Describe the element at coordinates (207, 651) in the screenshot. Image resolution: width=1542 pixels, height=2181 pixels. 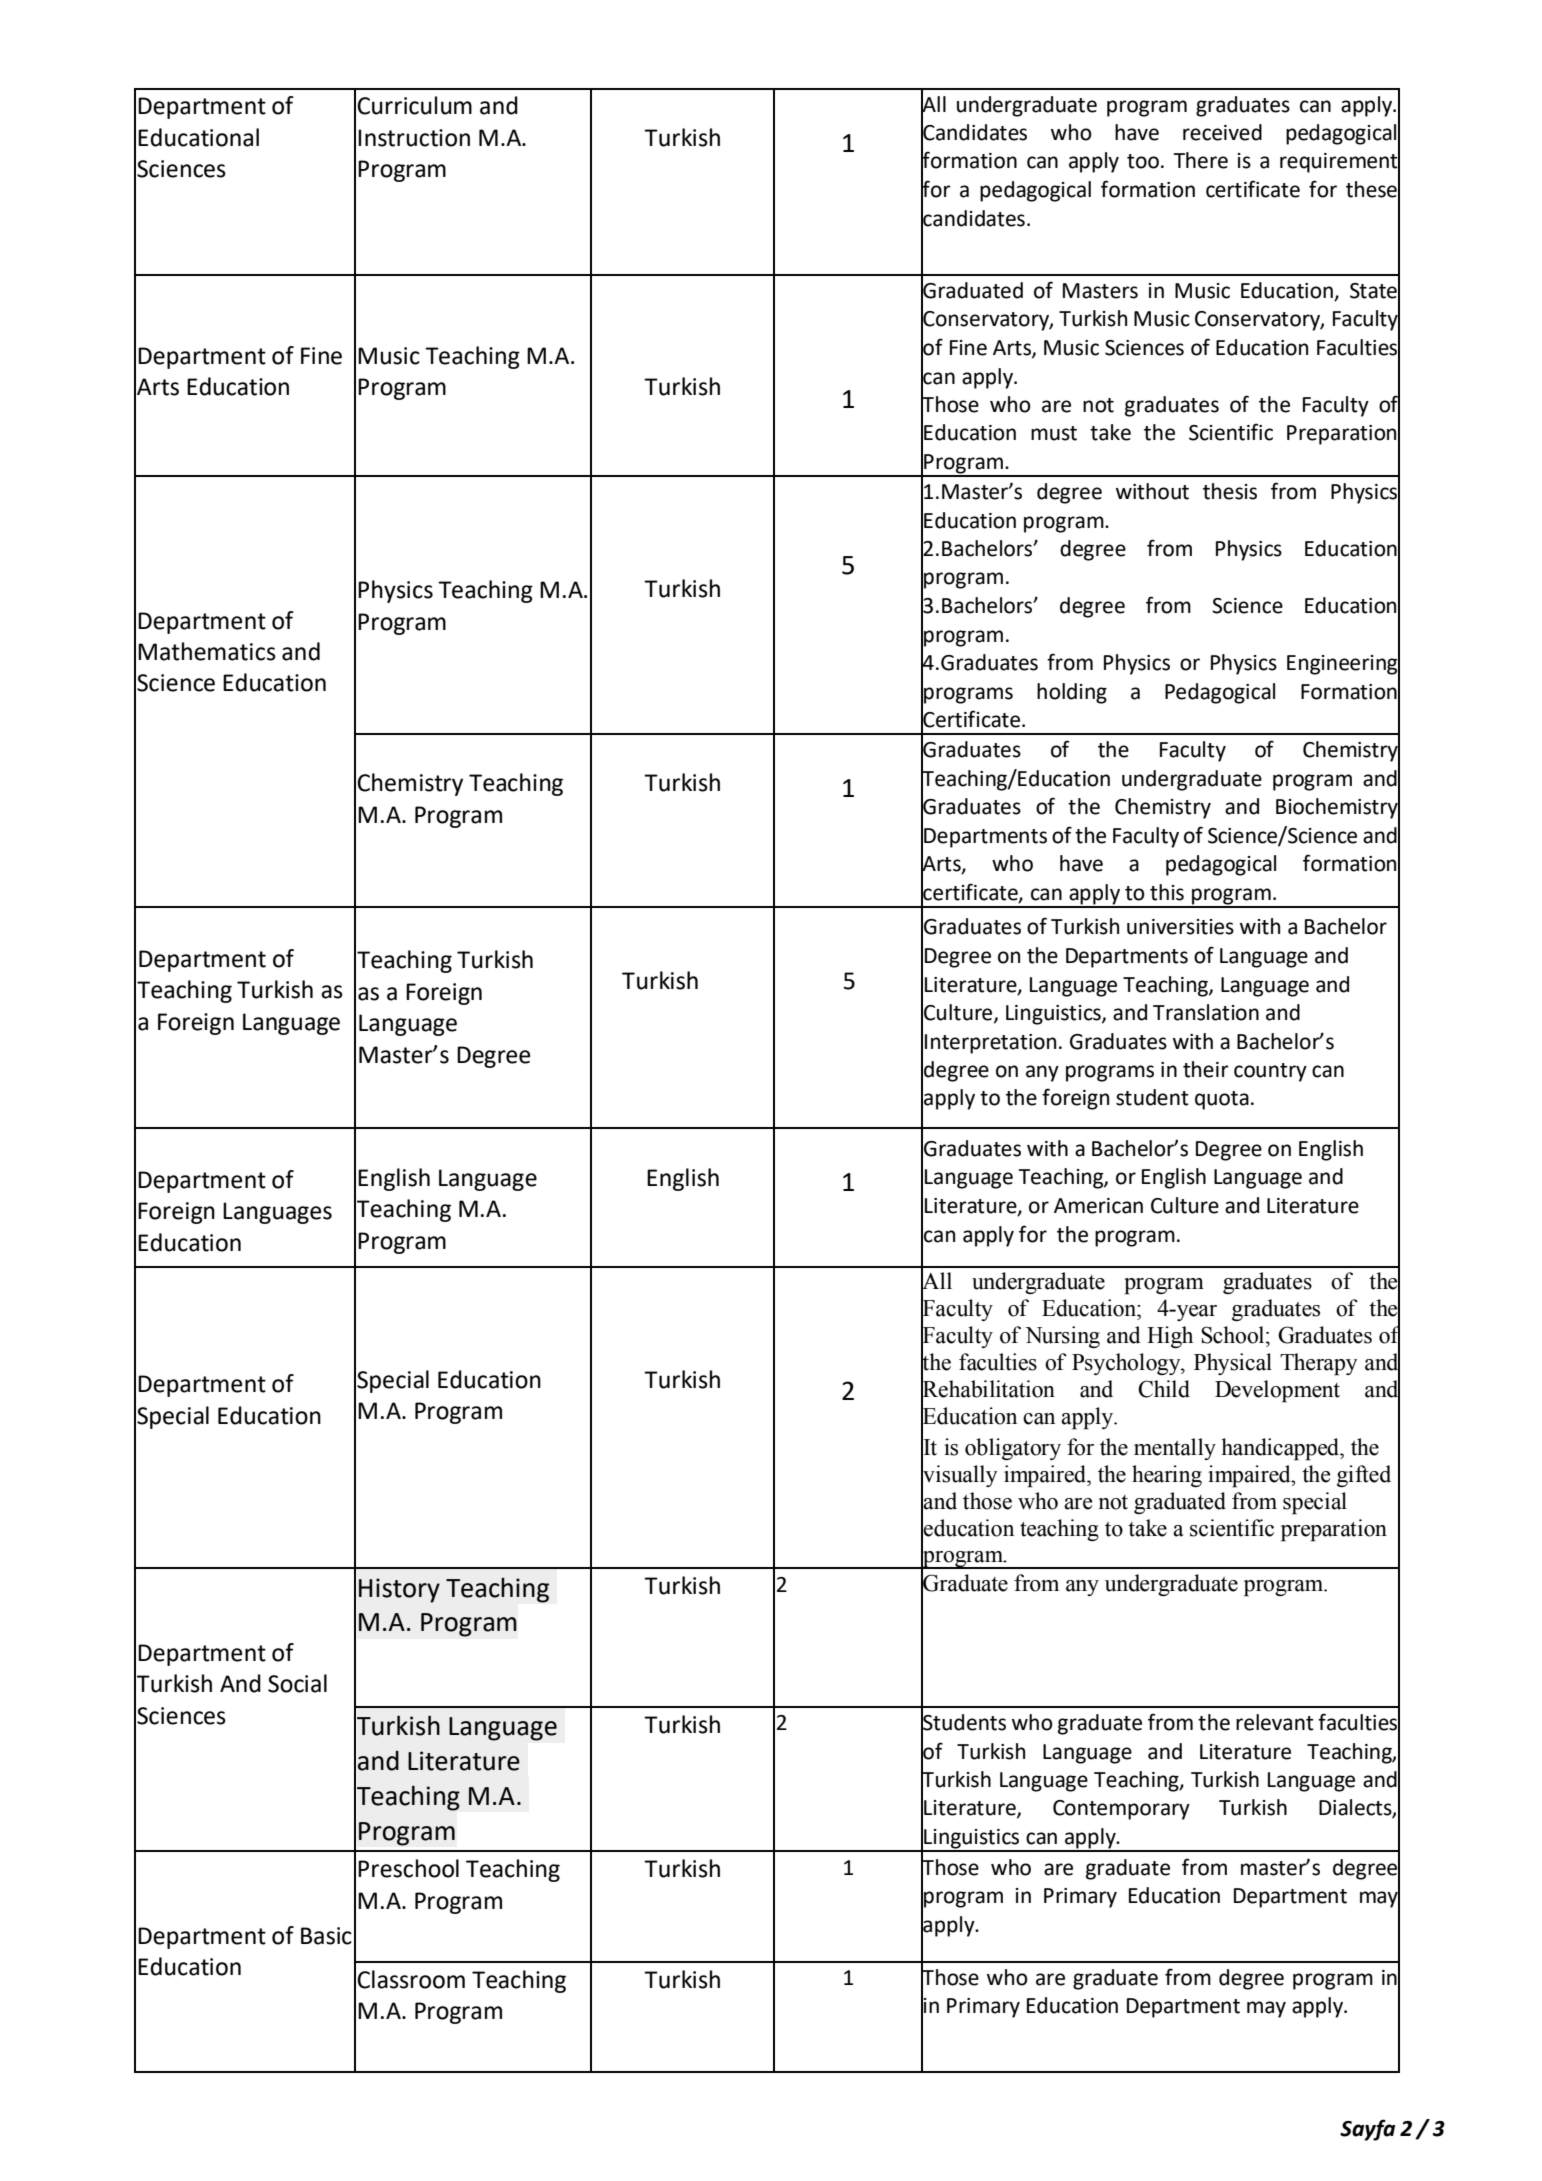
I see `Mathematics` at that location.
